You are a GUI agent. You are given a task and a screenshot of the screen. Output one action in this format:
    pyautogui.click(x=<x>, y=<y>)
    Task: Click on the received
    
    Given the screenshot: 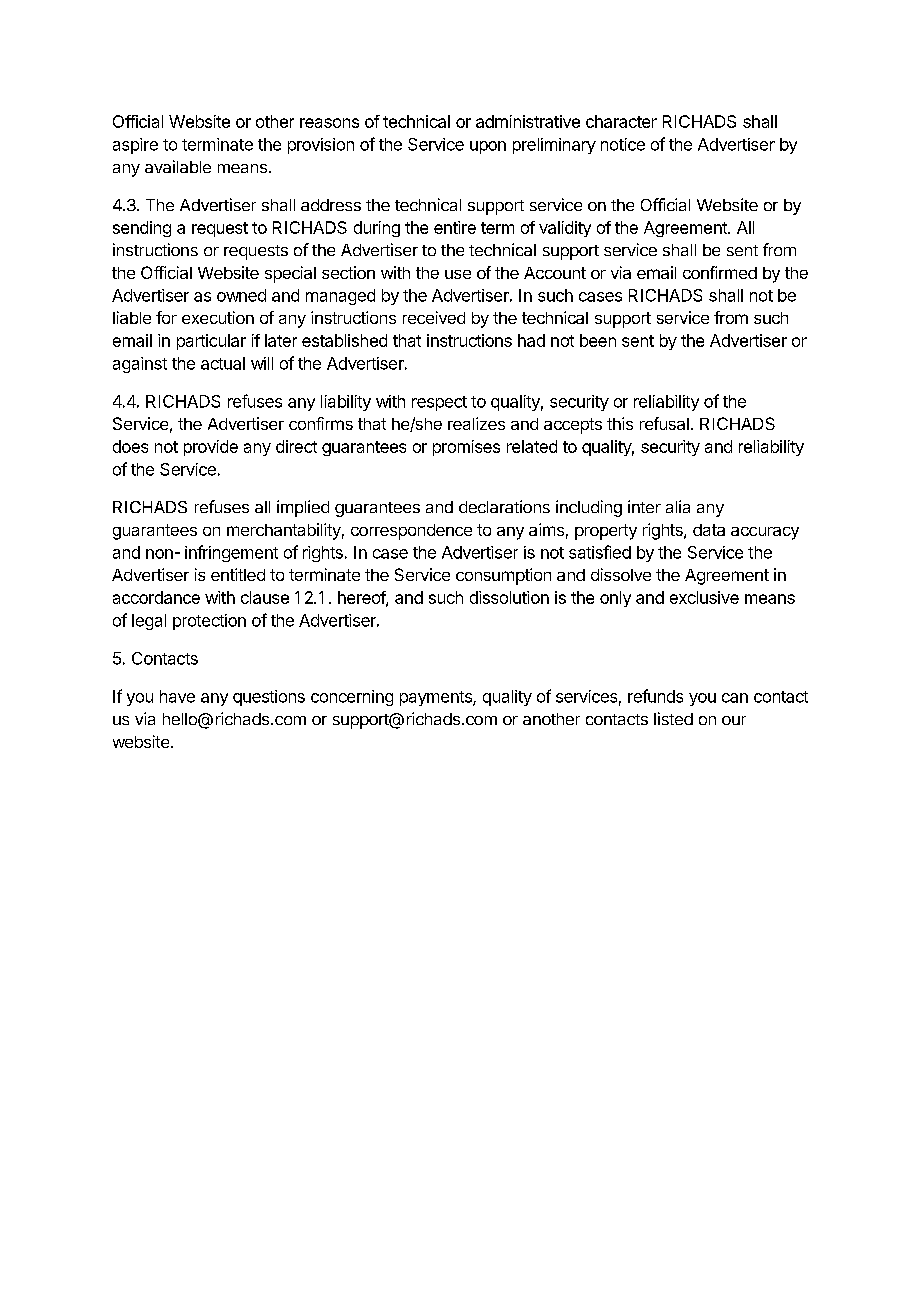 What is the action you would take?
    pyautogui.click(x=434, y=317)
